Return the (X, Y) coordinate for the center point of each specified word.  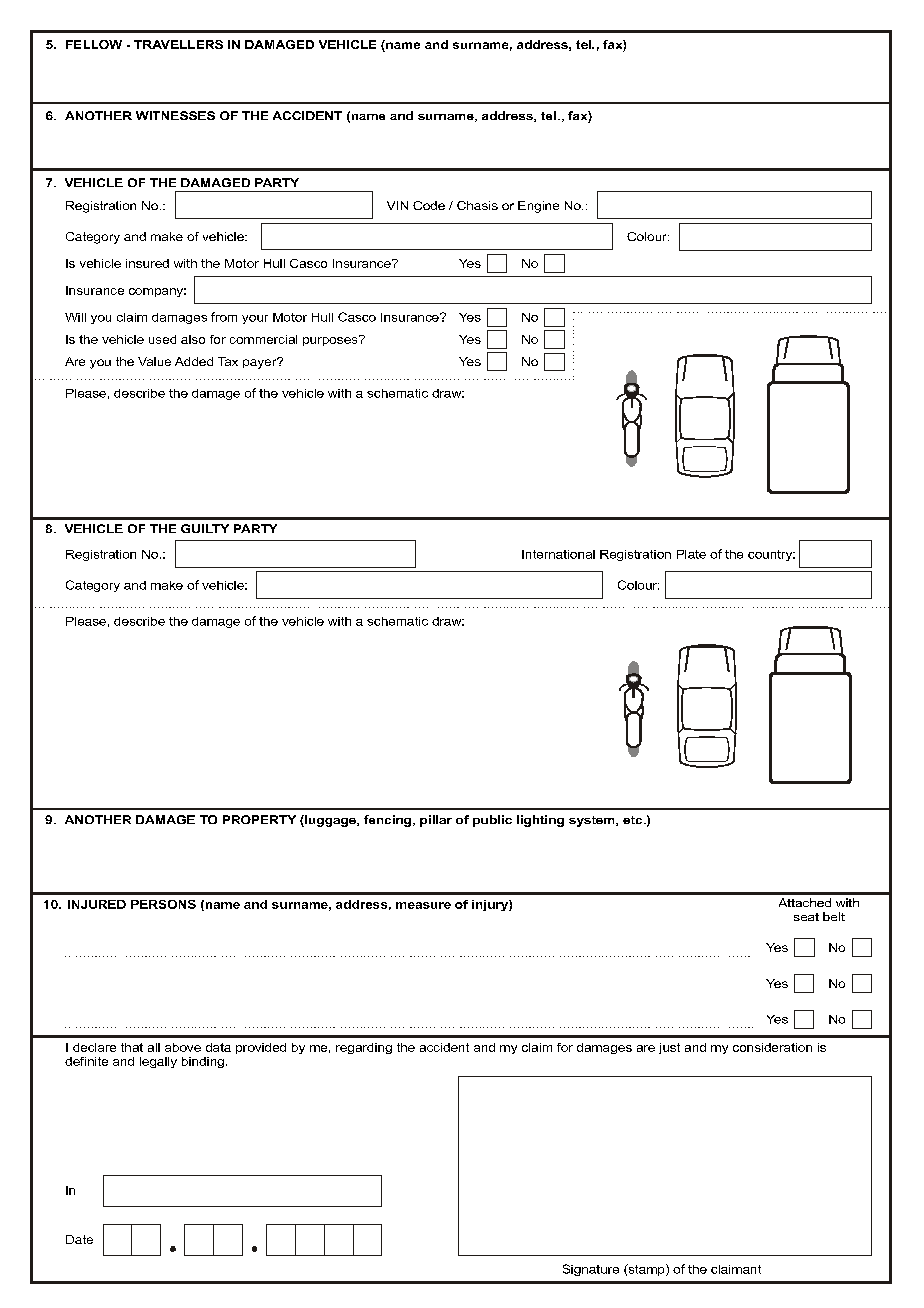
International (558, 554)
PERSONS (163, 904)
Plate (691, 554)
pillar (436, 821)
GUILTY (205, 528)
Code (429, 205)
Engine (538, 207)
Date (79, 1239)
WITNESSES (175, 115)
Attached (805, 902)
